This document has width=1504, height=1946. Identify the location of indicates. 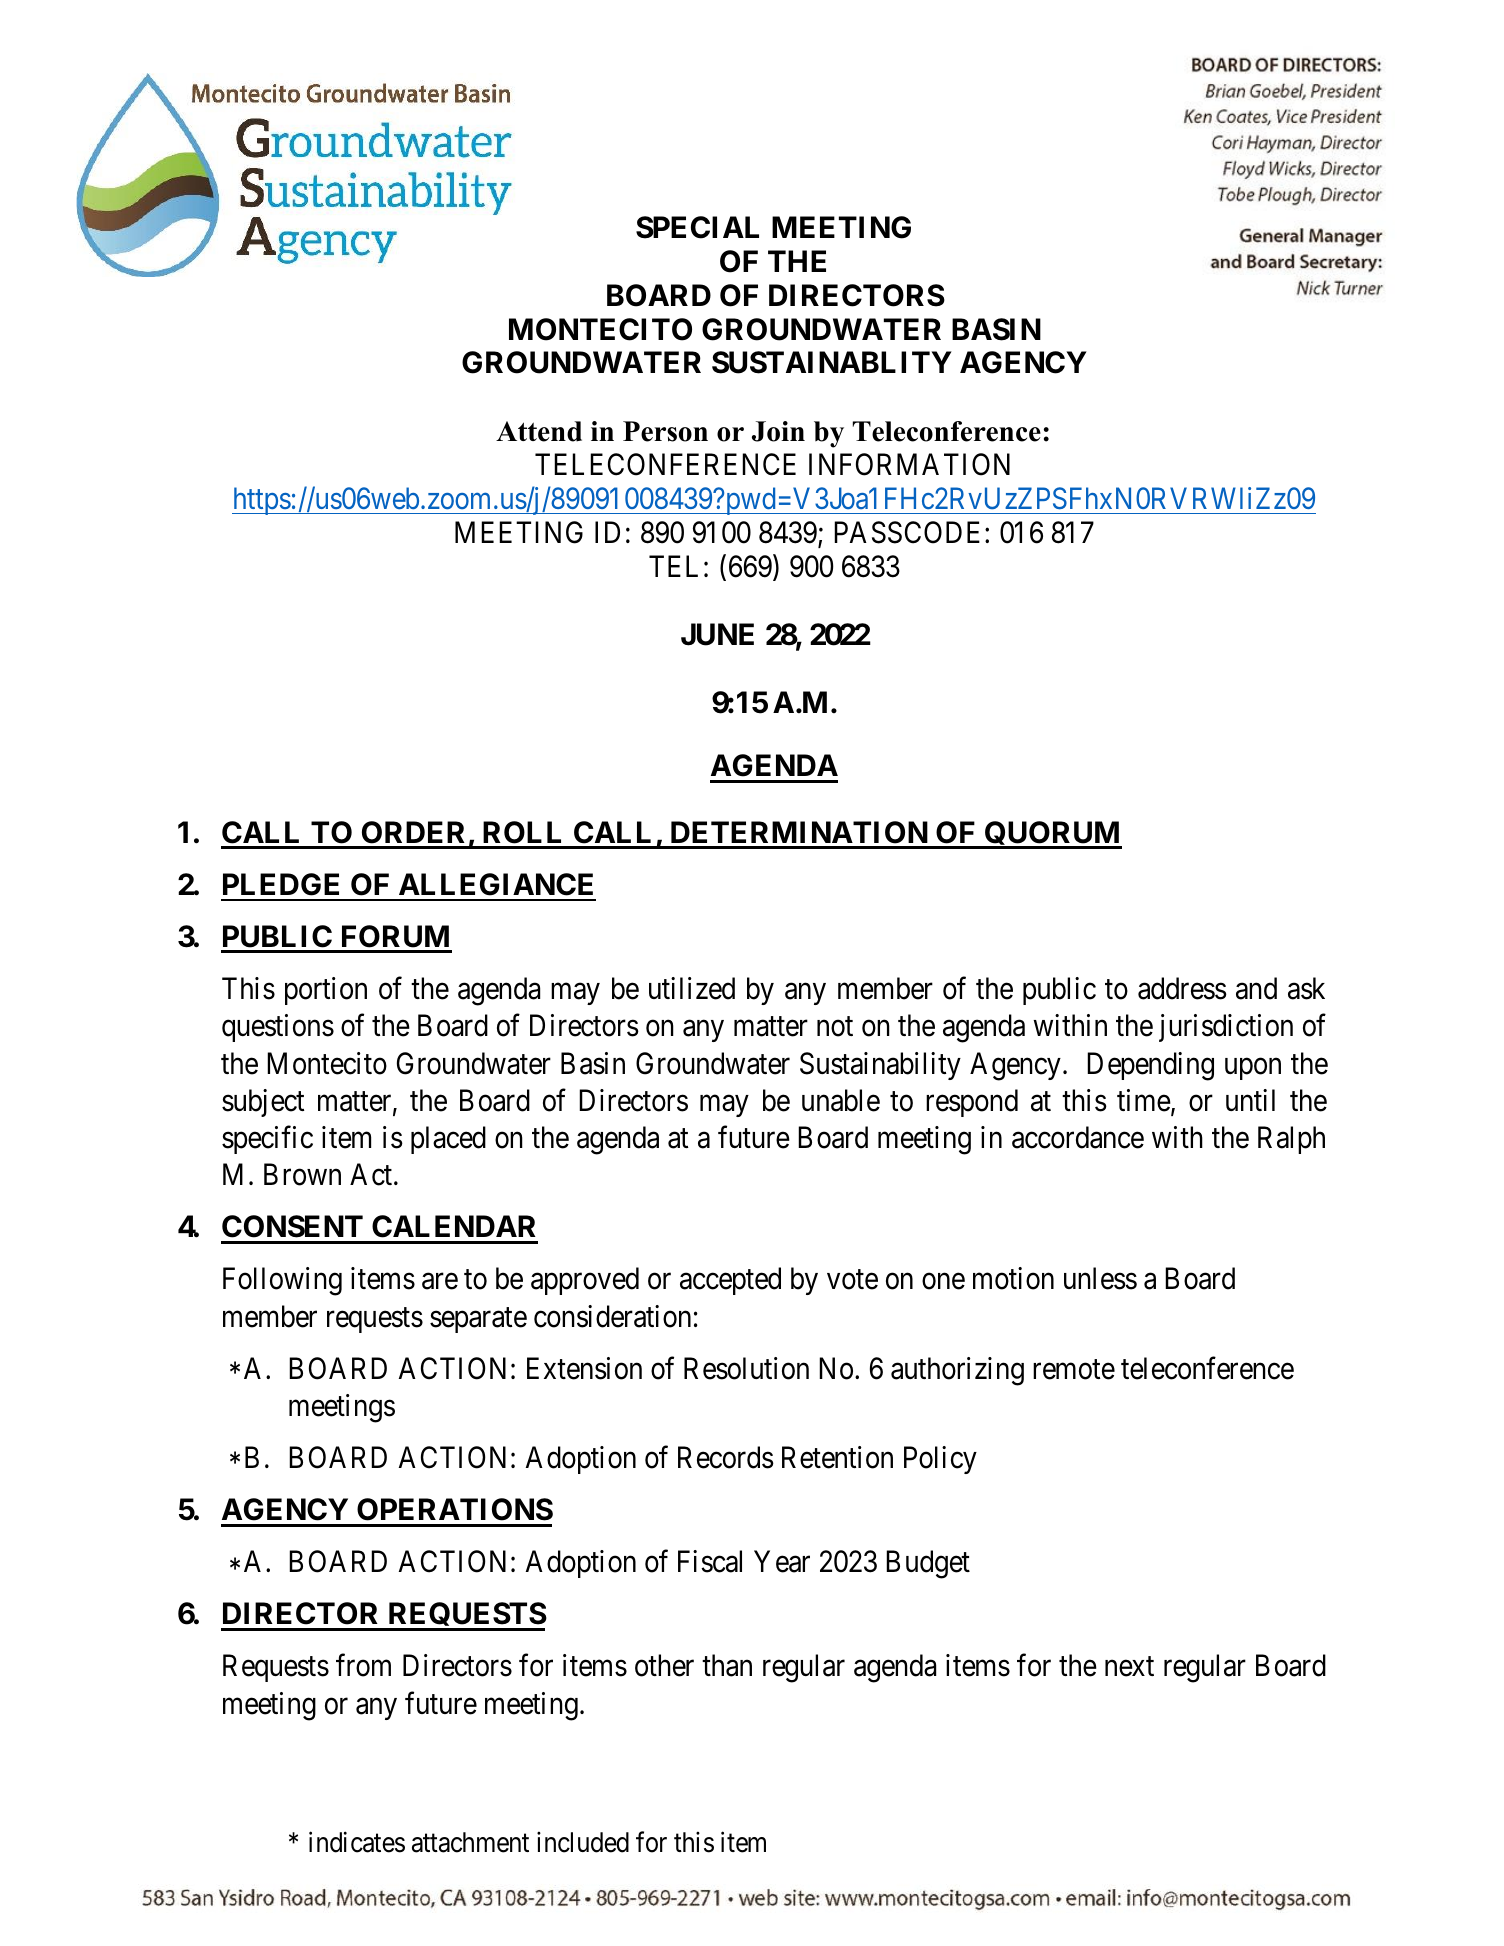
(357, 1842).
